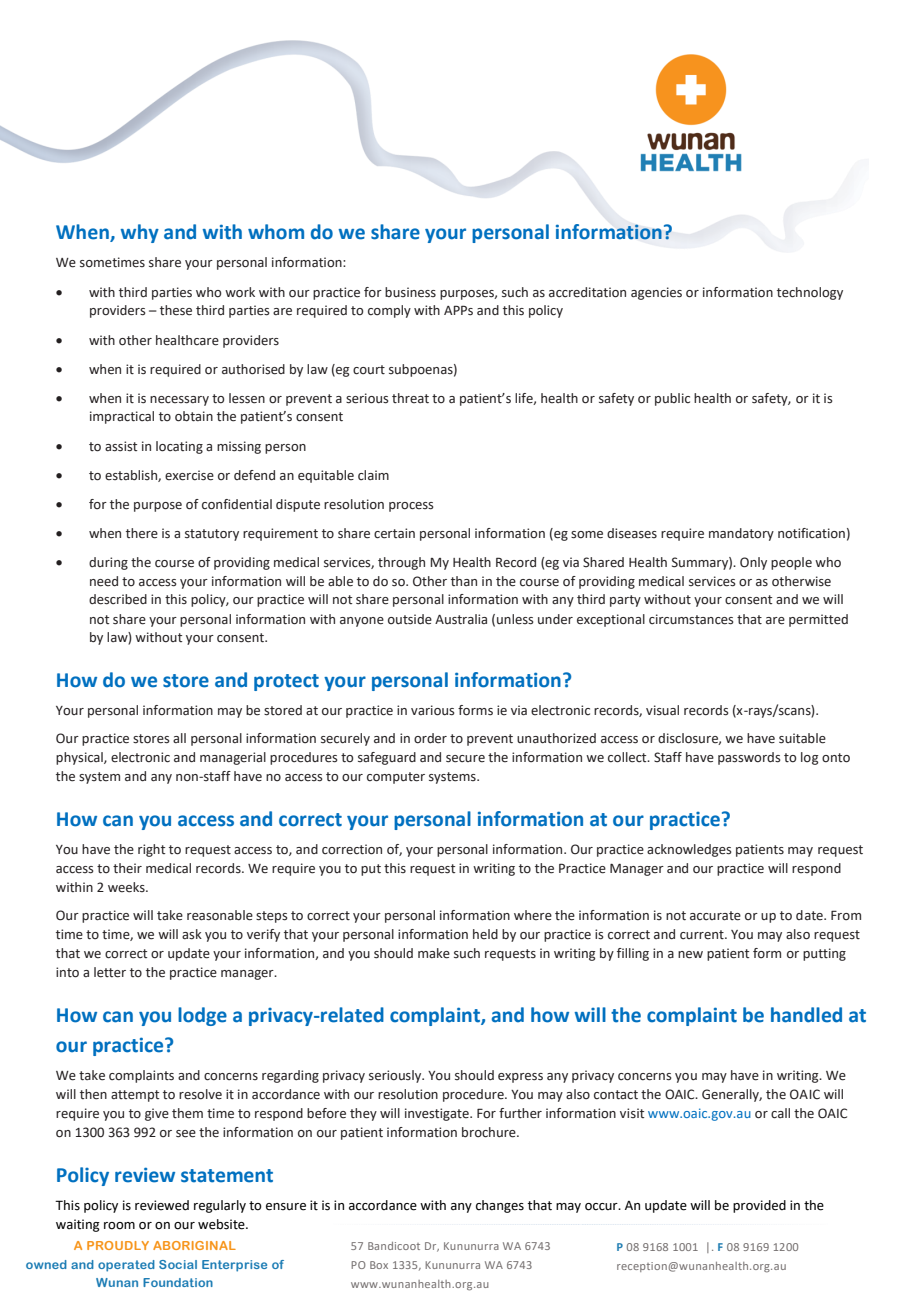 The image size is (924, 1309). I want to click on order, so click(430, 738).
